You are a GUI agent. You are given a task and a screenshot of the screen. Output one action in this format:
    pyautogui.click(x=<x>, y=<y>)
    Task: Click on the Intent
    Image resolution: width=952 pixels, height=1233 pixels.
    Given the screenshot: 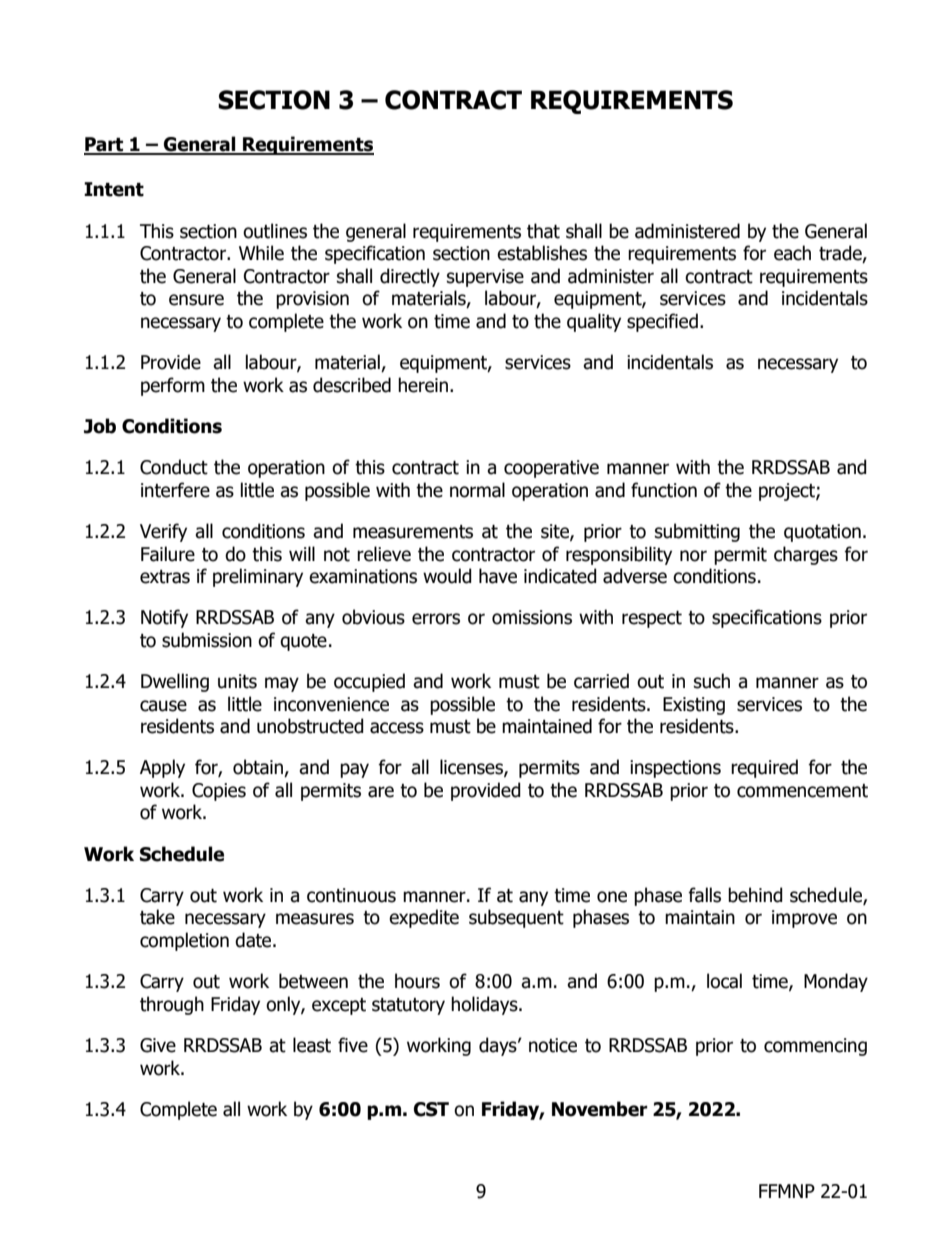 What is the action you would take?
    pyautogui.click(x=114, y=189)
